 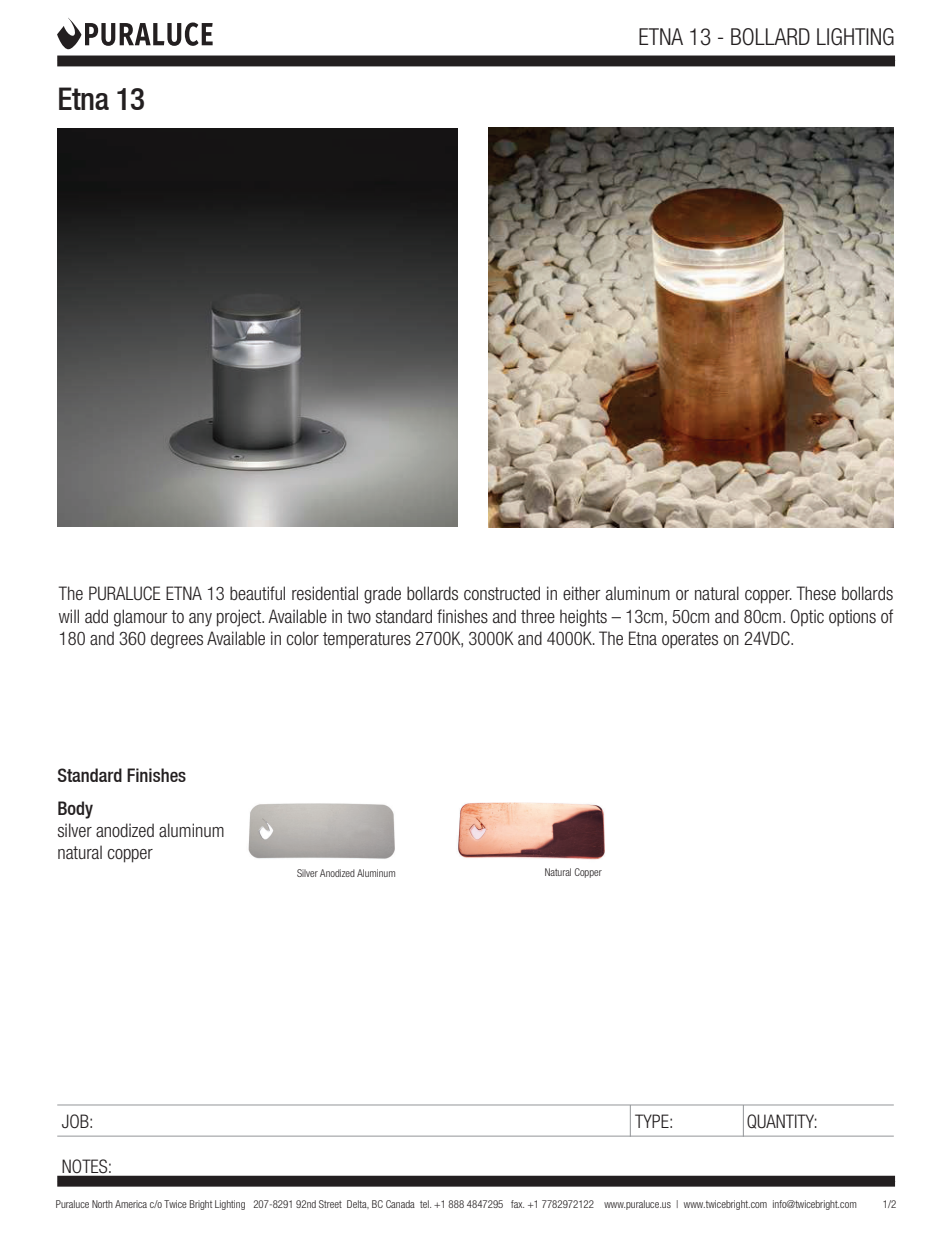 I want to click on operates, so click(x=690, y=640).
